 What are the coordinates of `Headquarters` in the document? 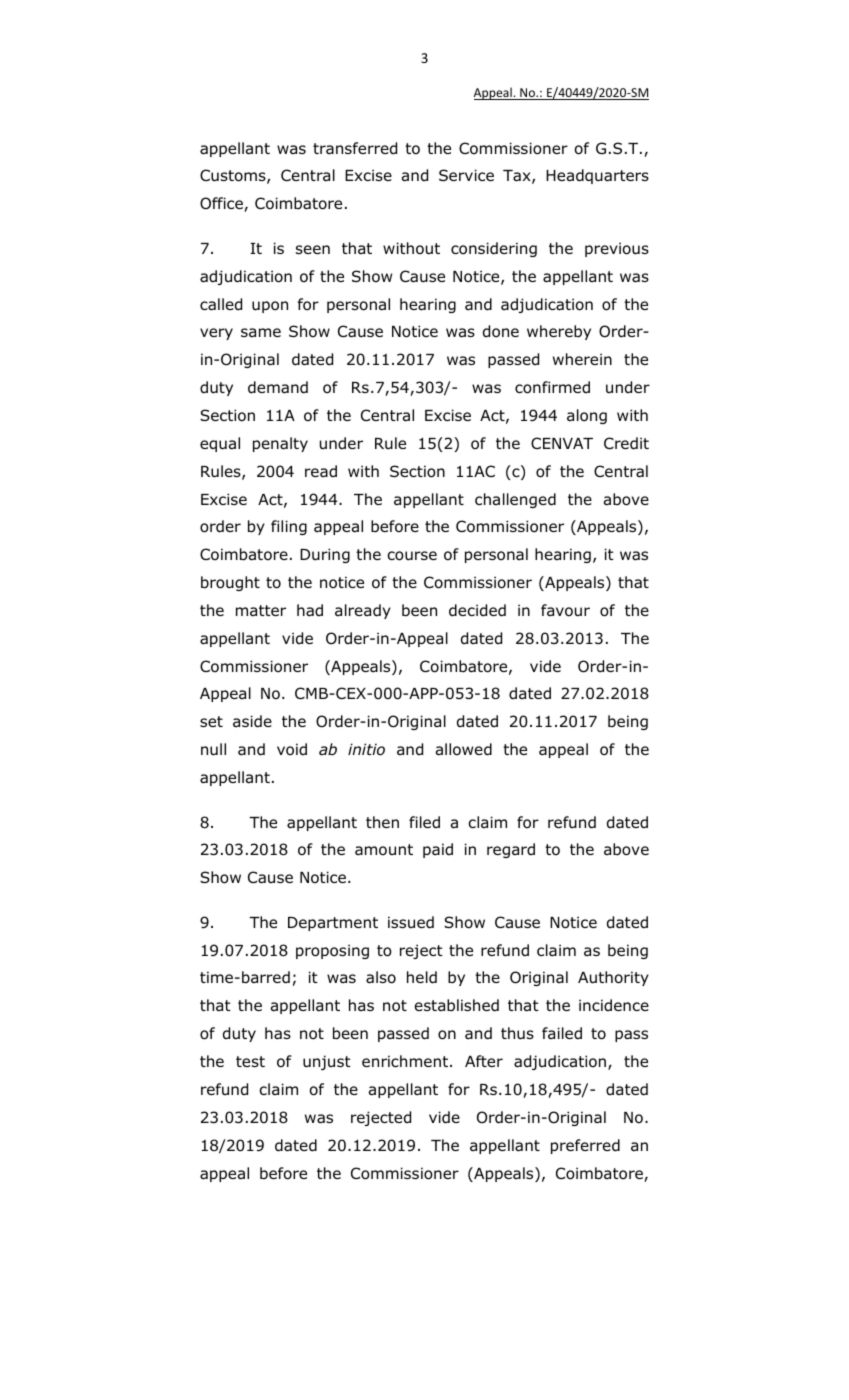 It's located at (597, 176).
